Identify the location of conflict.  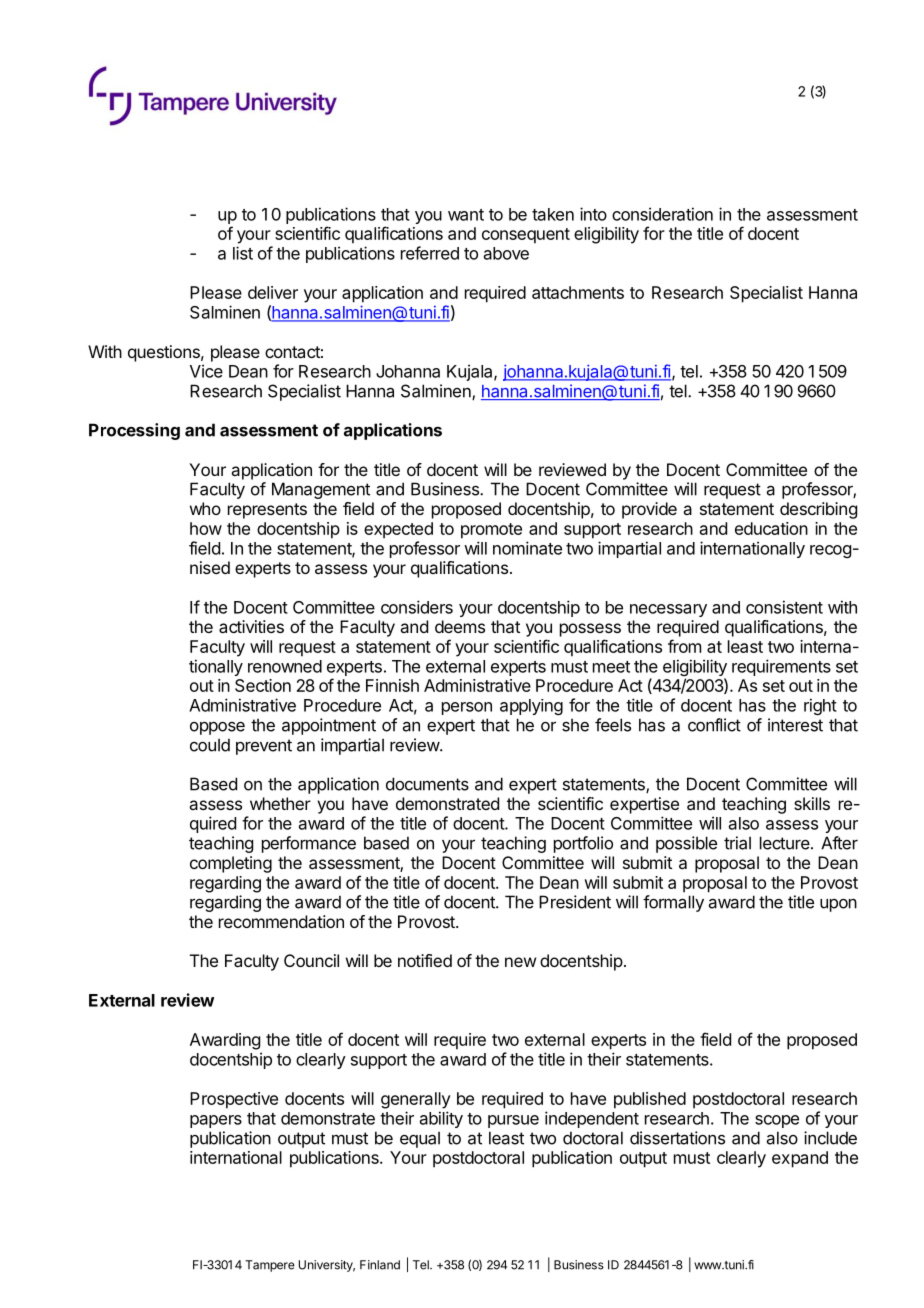
(714, 725).
